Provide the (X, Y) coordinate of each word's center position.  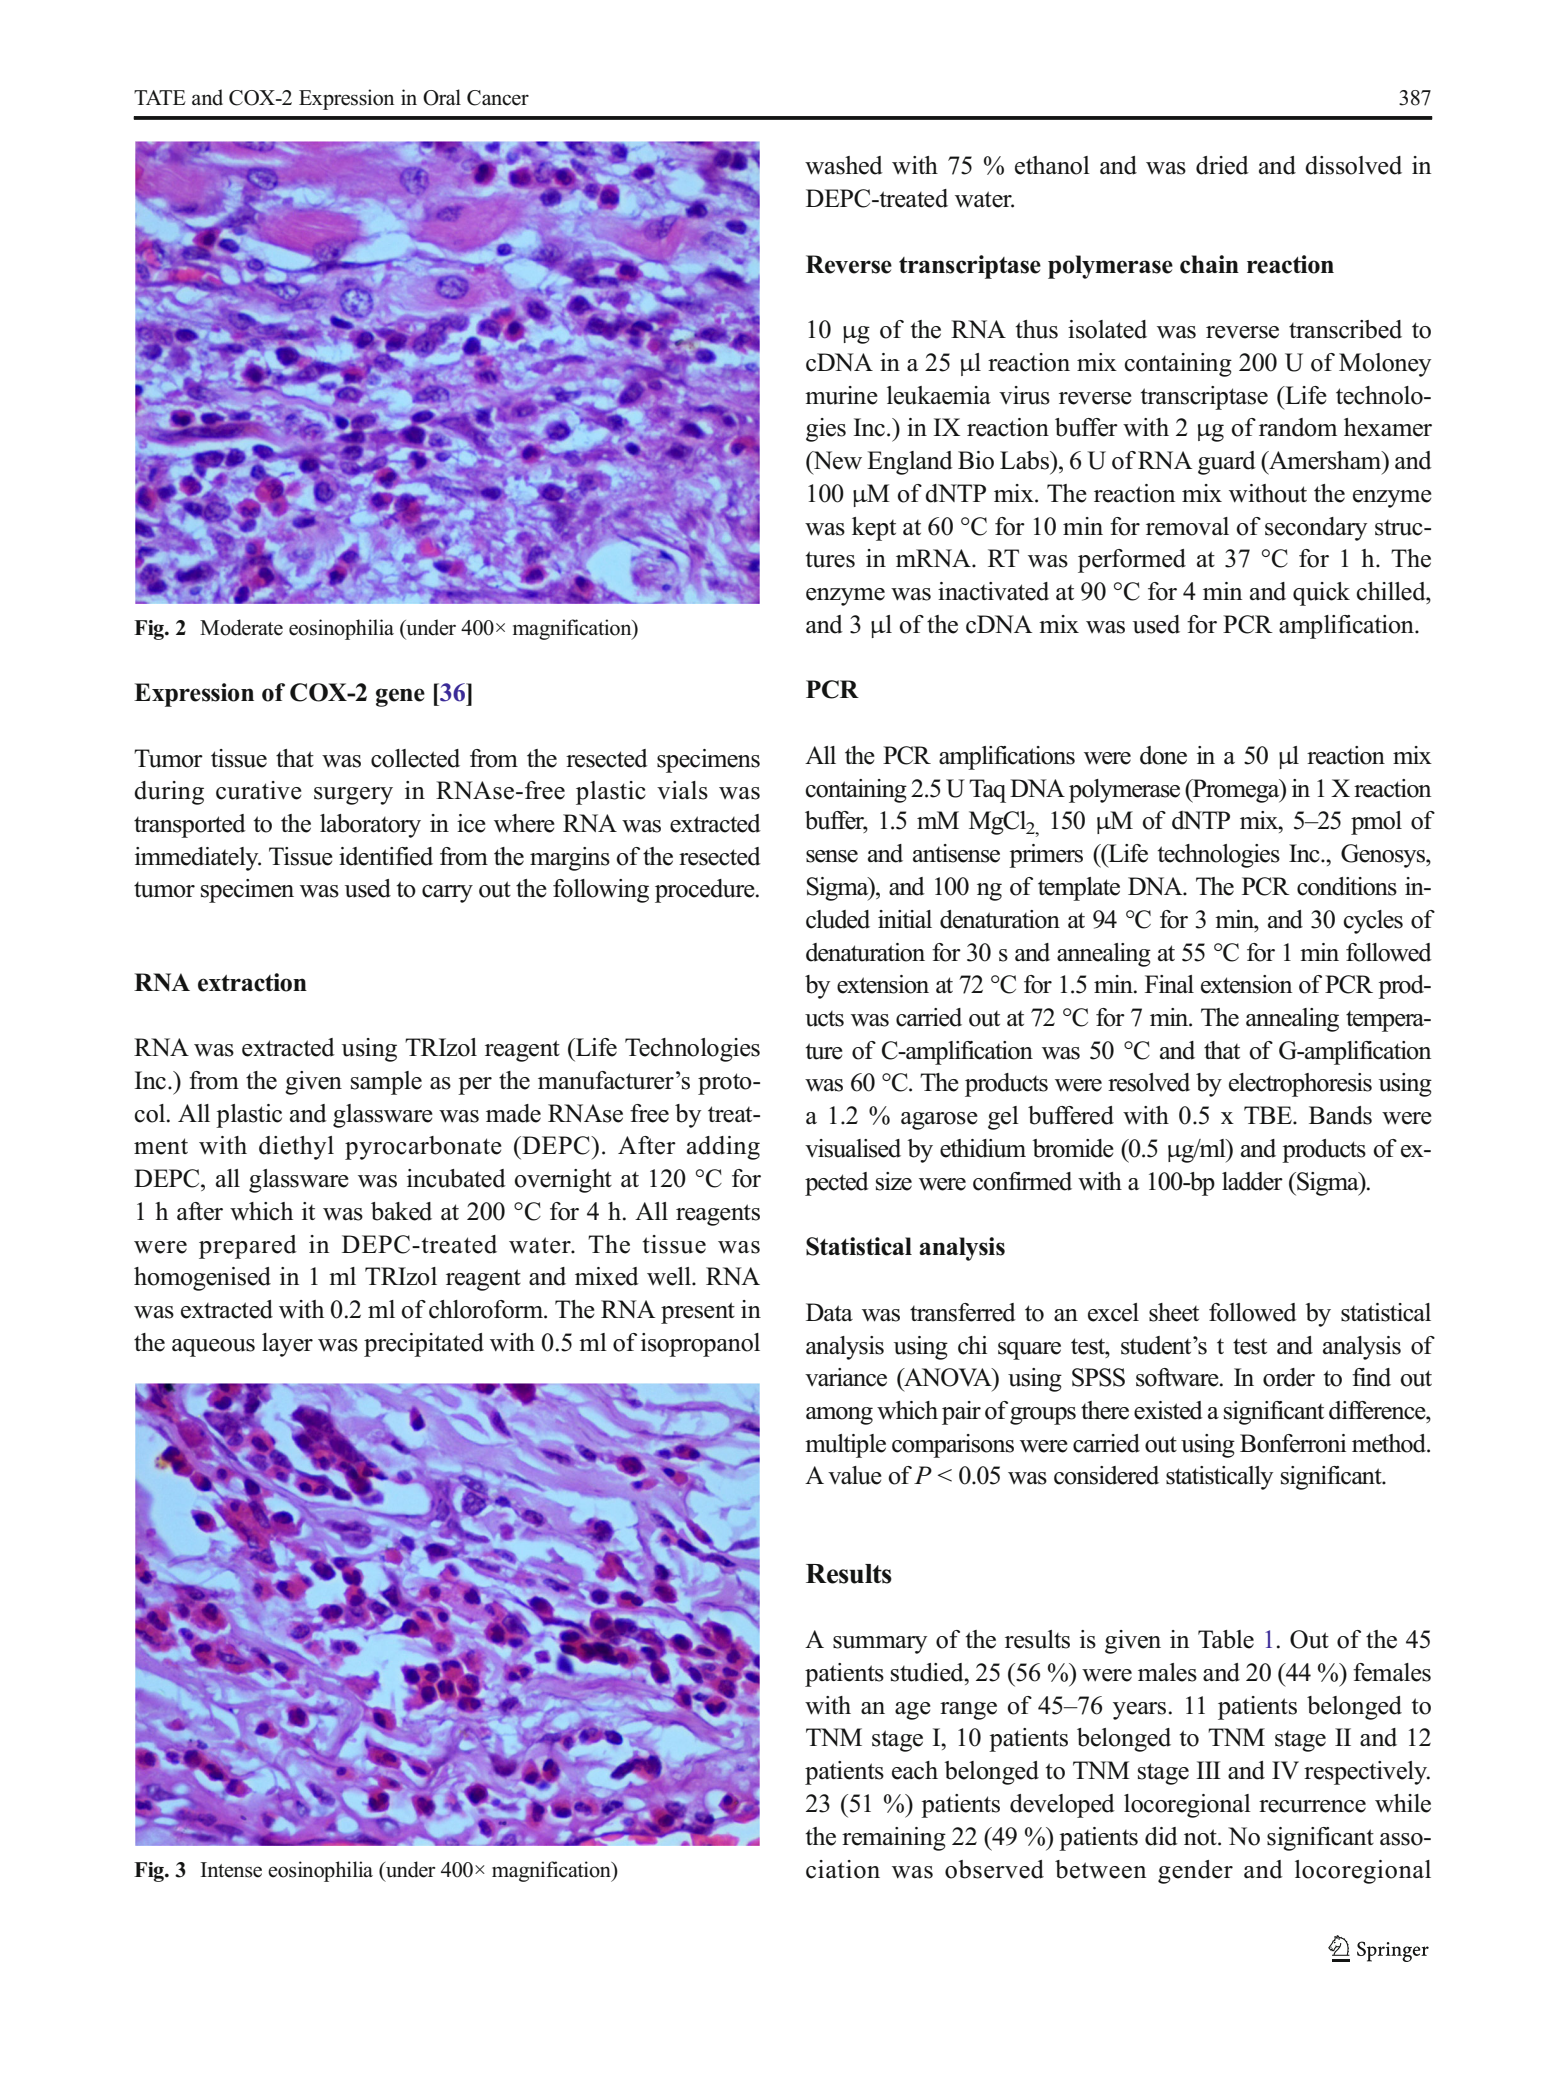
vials (682, 790)
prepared (248, 1247)
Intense (231, 1870)
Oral (442, 97)
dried (1222, 165)
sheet (1174, 1312)
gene (400, 697)
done (1163, 755)
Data (829, 1312)
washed (844, 165)
